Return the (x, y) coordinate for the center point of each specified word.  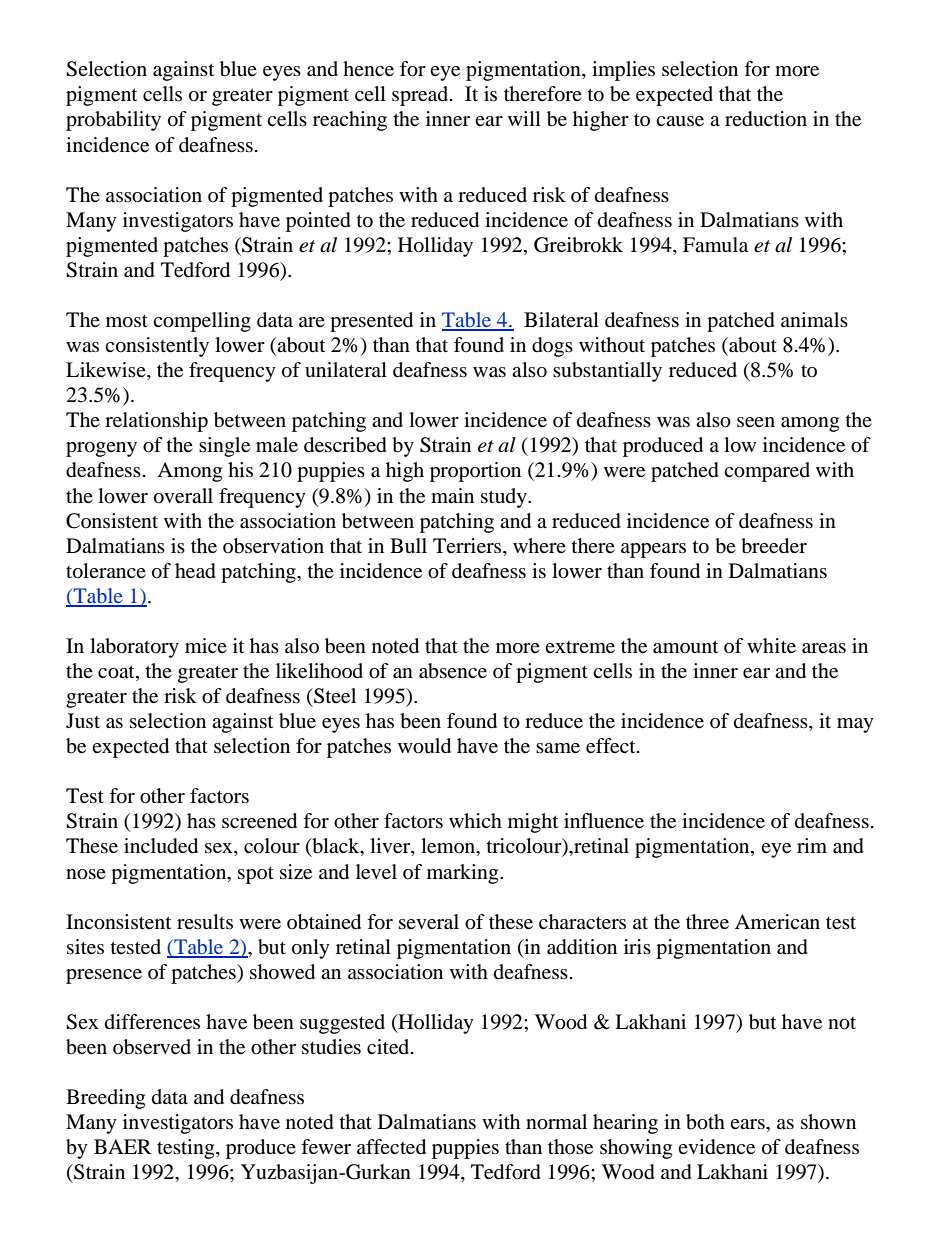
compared (767, 472)
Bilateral (561, 320)
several (429, 922)
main (452, 495)
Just (83, 720)
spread (421, 96)
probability (113, 121)
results (205, 921)
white (771, 646)
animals (814, 320)
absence (453, 671)
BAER (123, 1146)
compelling (202, 322)
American (777, 921)
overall (183, 496)
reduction (766, 119)
